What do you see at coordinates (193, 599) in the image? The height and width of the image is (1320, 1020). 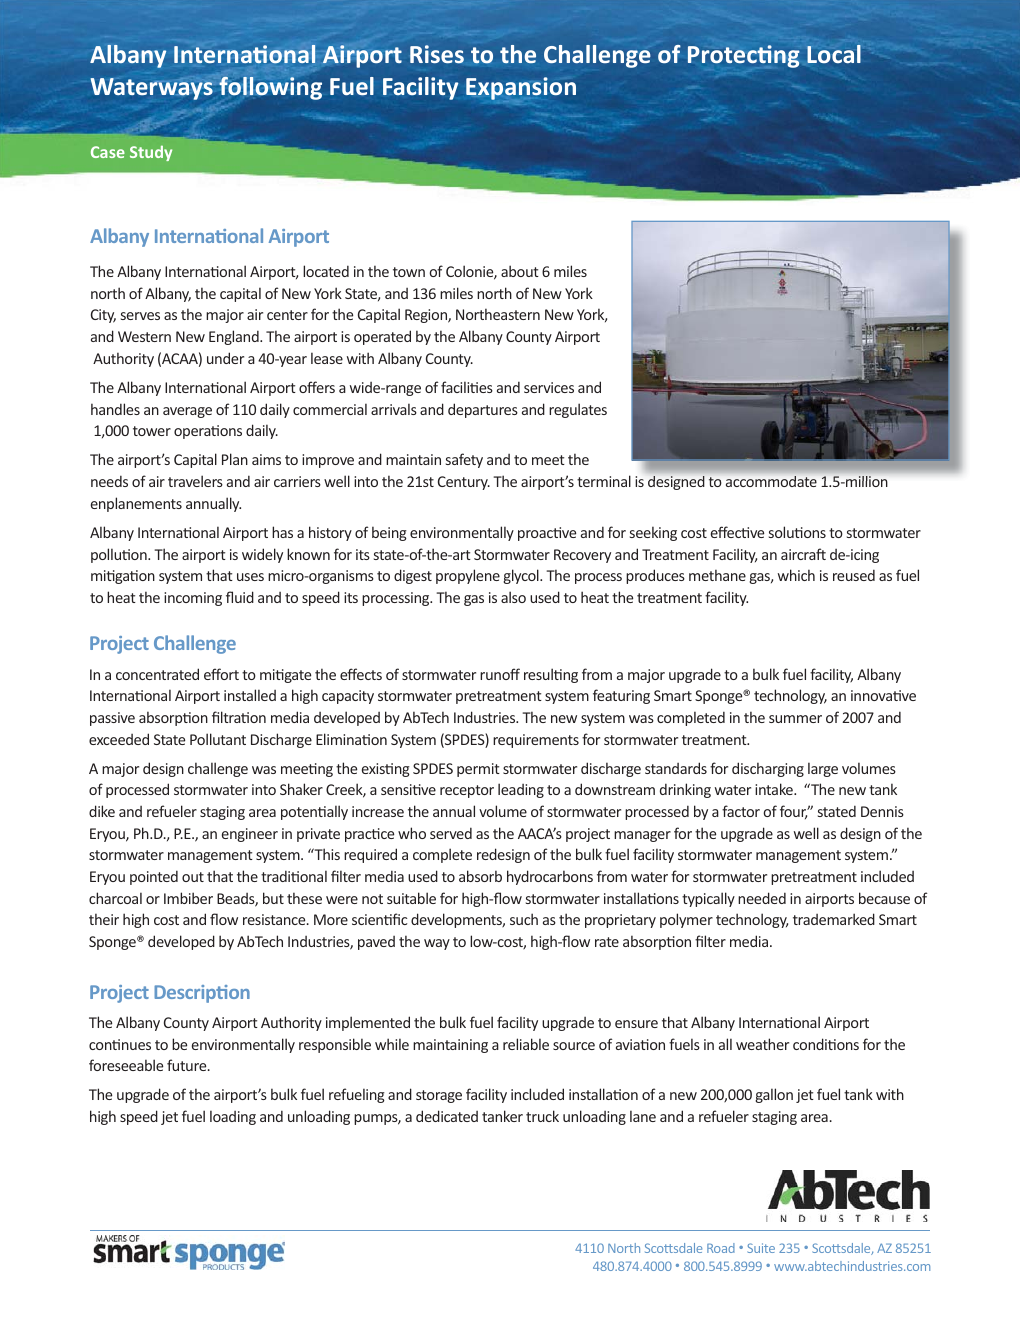 I see `incoming` at bounding box center [193, 599].
